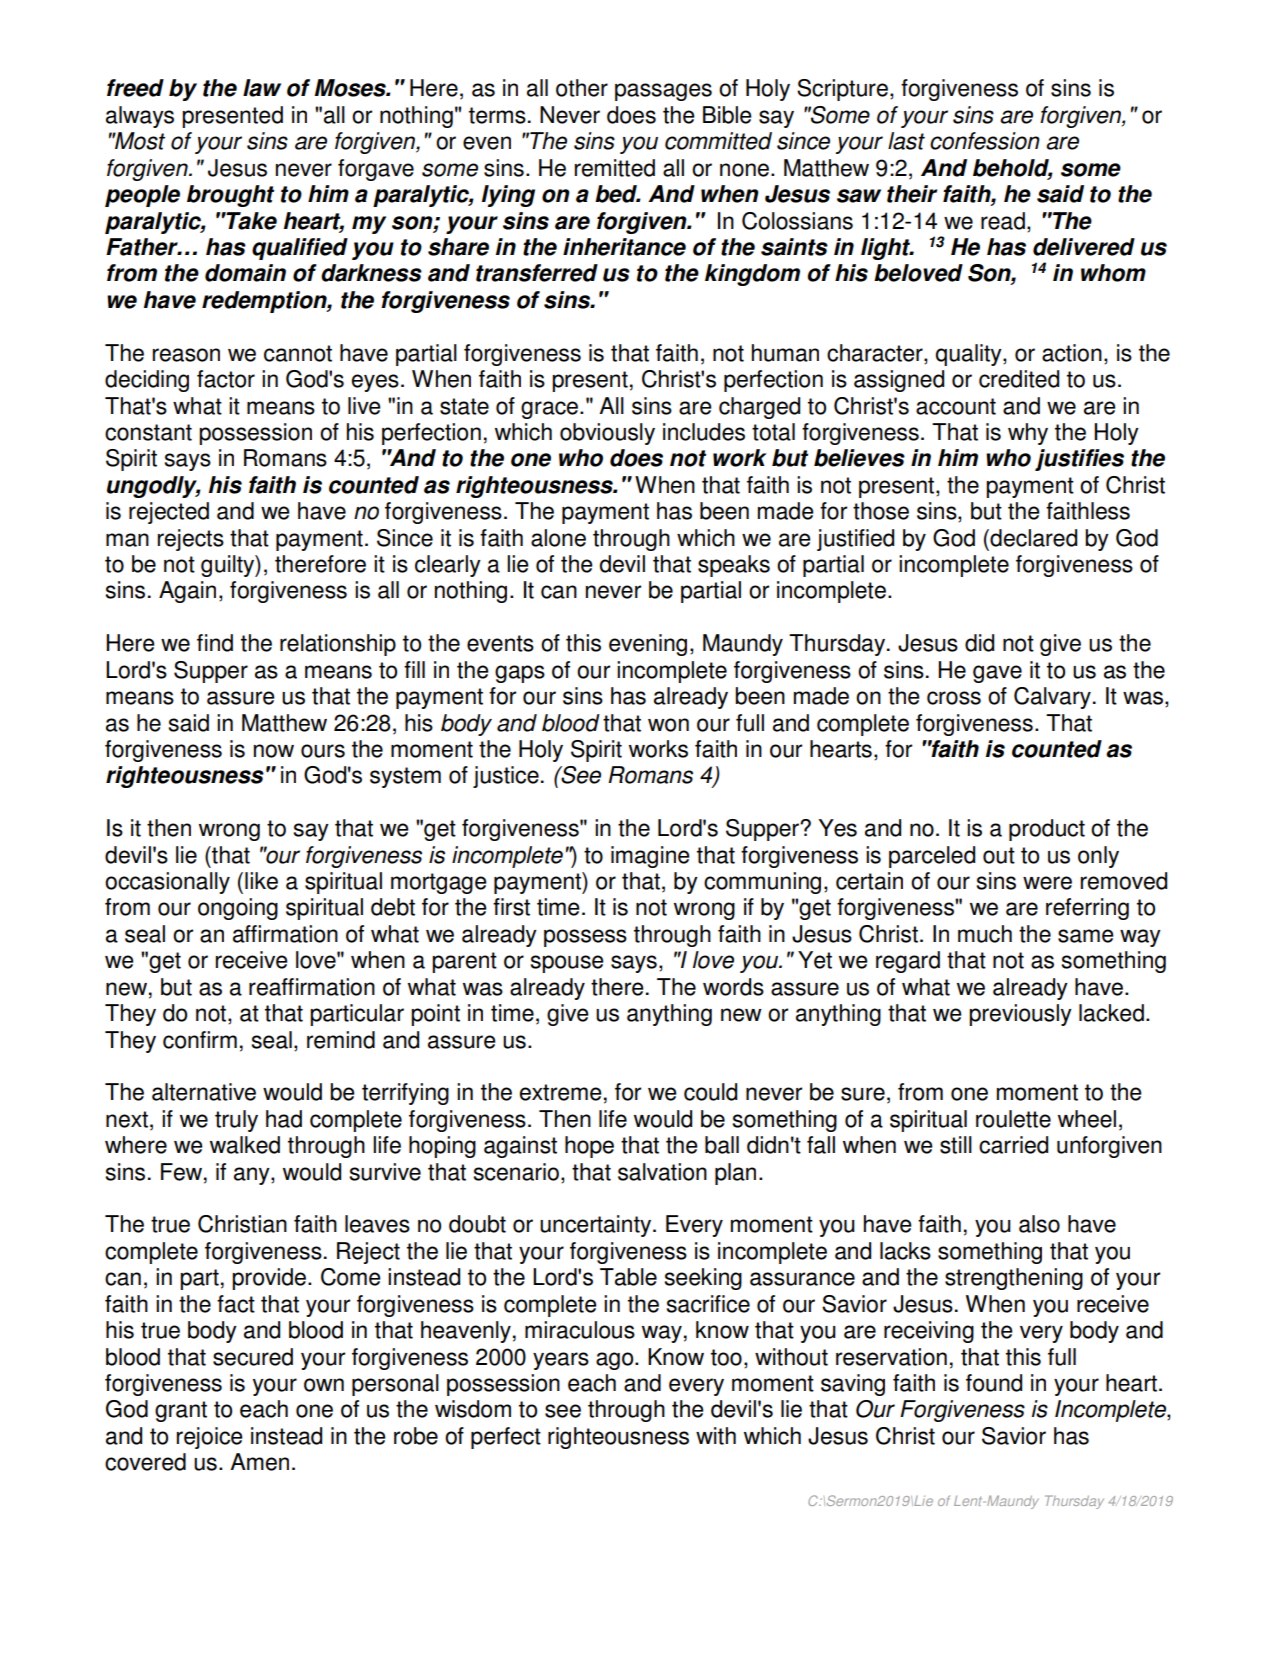 The image size is (1278, 1654). Describe the element at coordinates (616, 1361) in the page. I see `ago` at that location.
